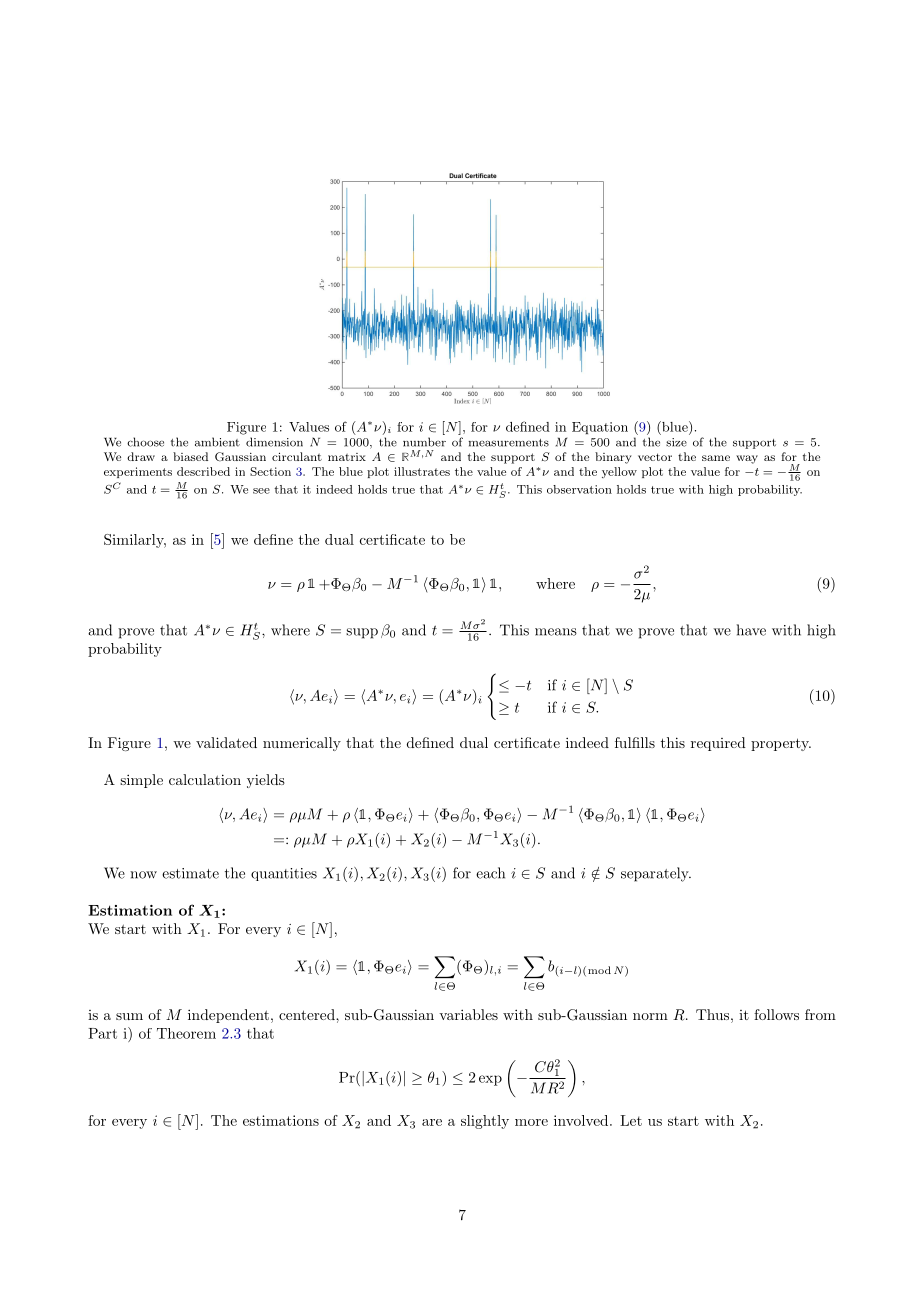 The height and width of the image is (1308, 924). Describe the element at coordinates (424, 442) in the image. I see `number` at that location.
